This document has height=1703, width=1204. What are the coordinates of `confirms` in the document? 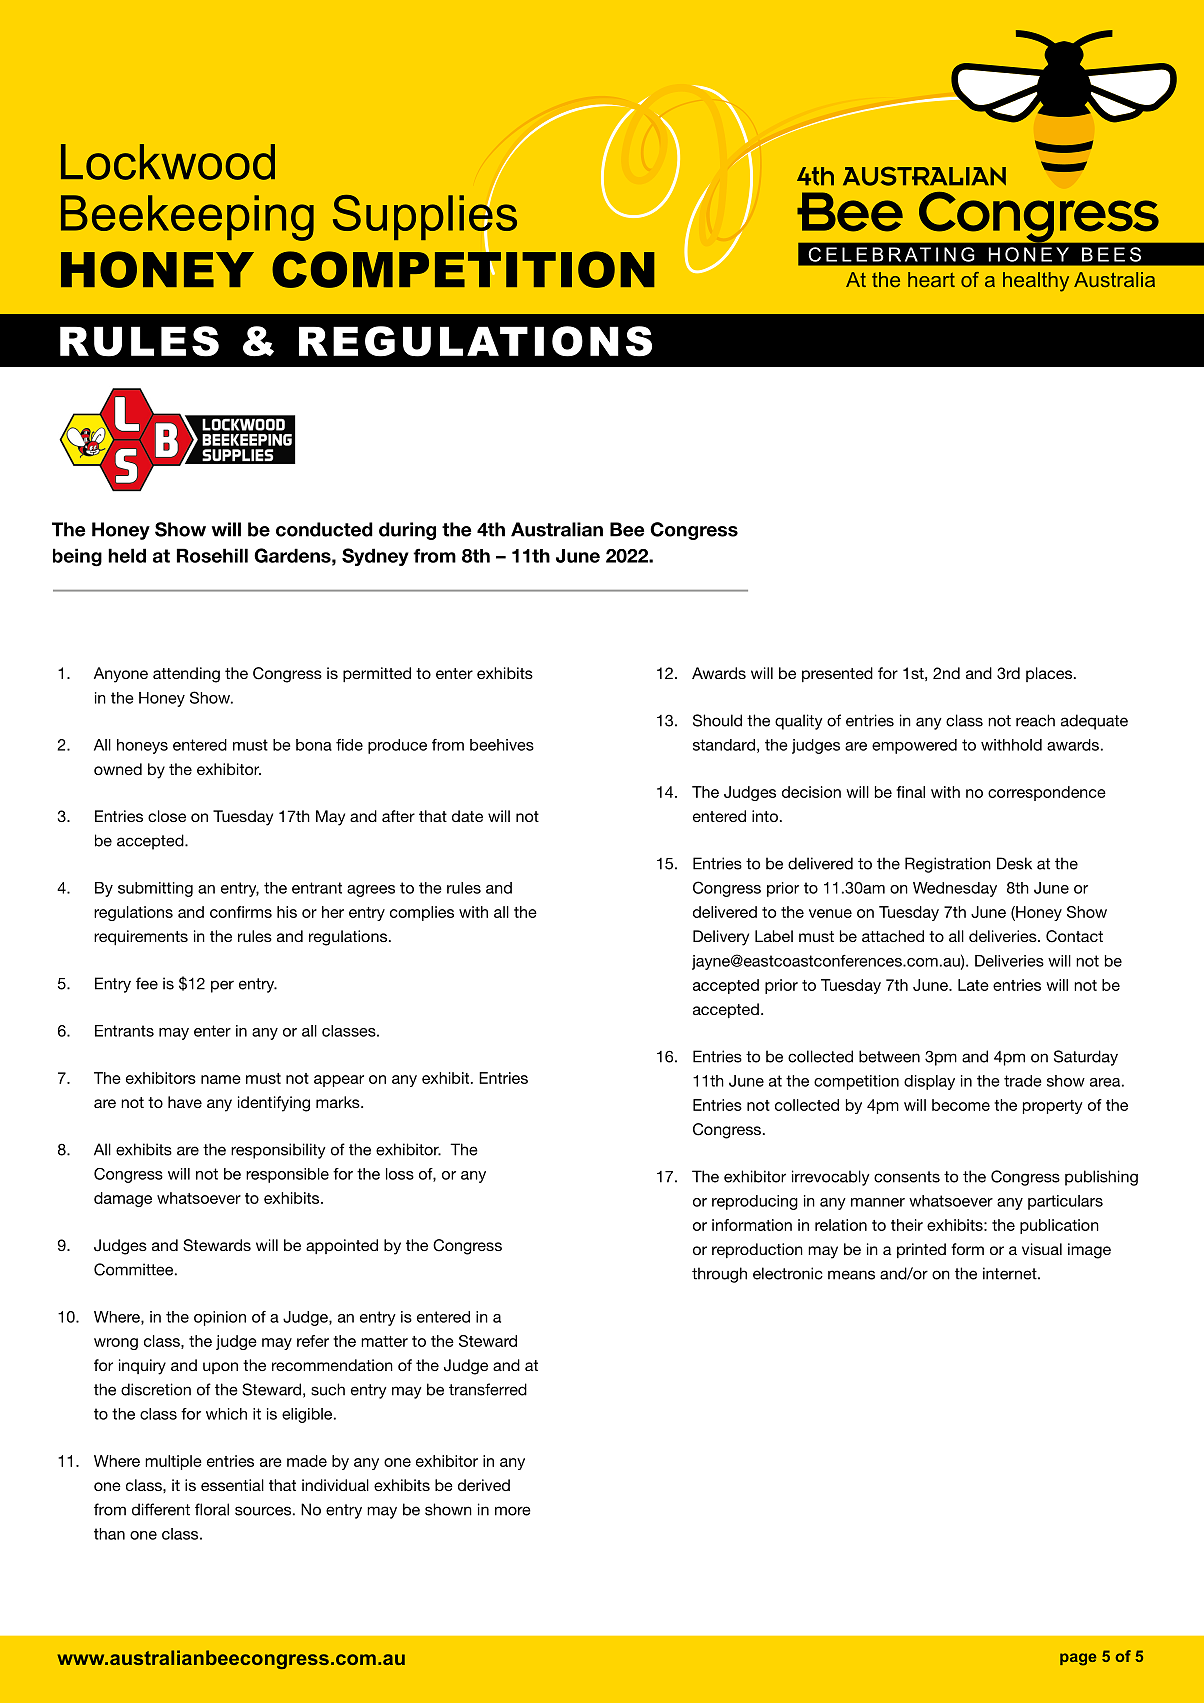 It's located at (241, 912).
